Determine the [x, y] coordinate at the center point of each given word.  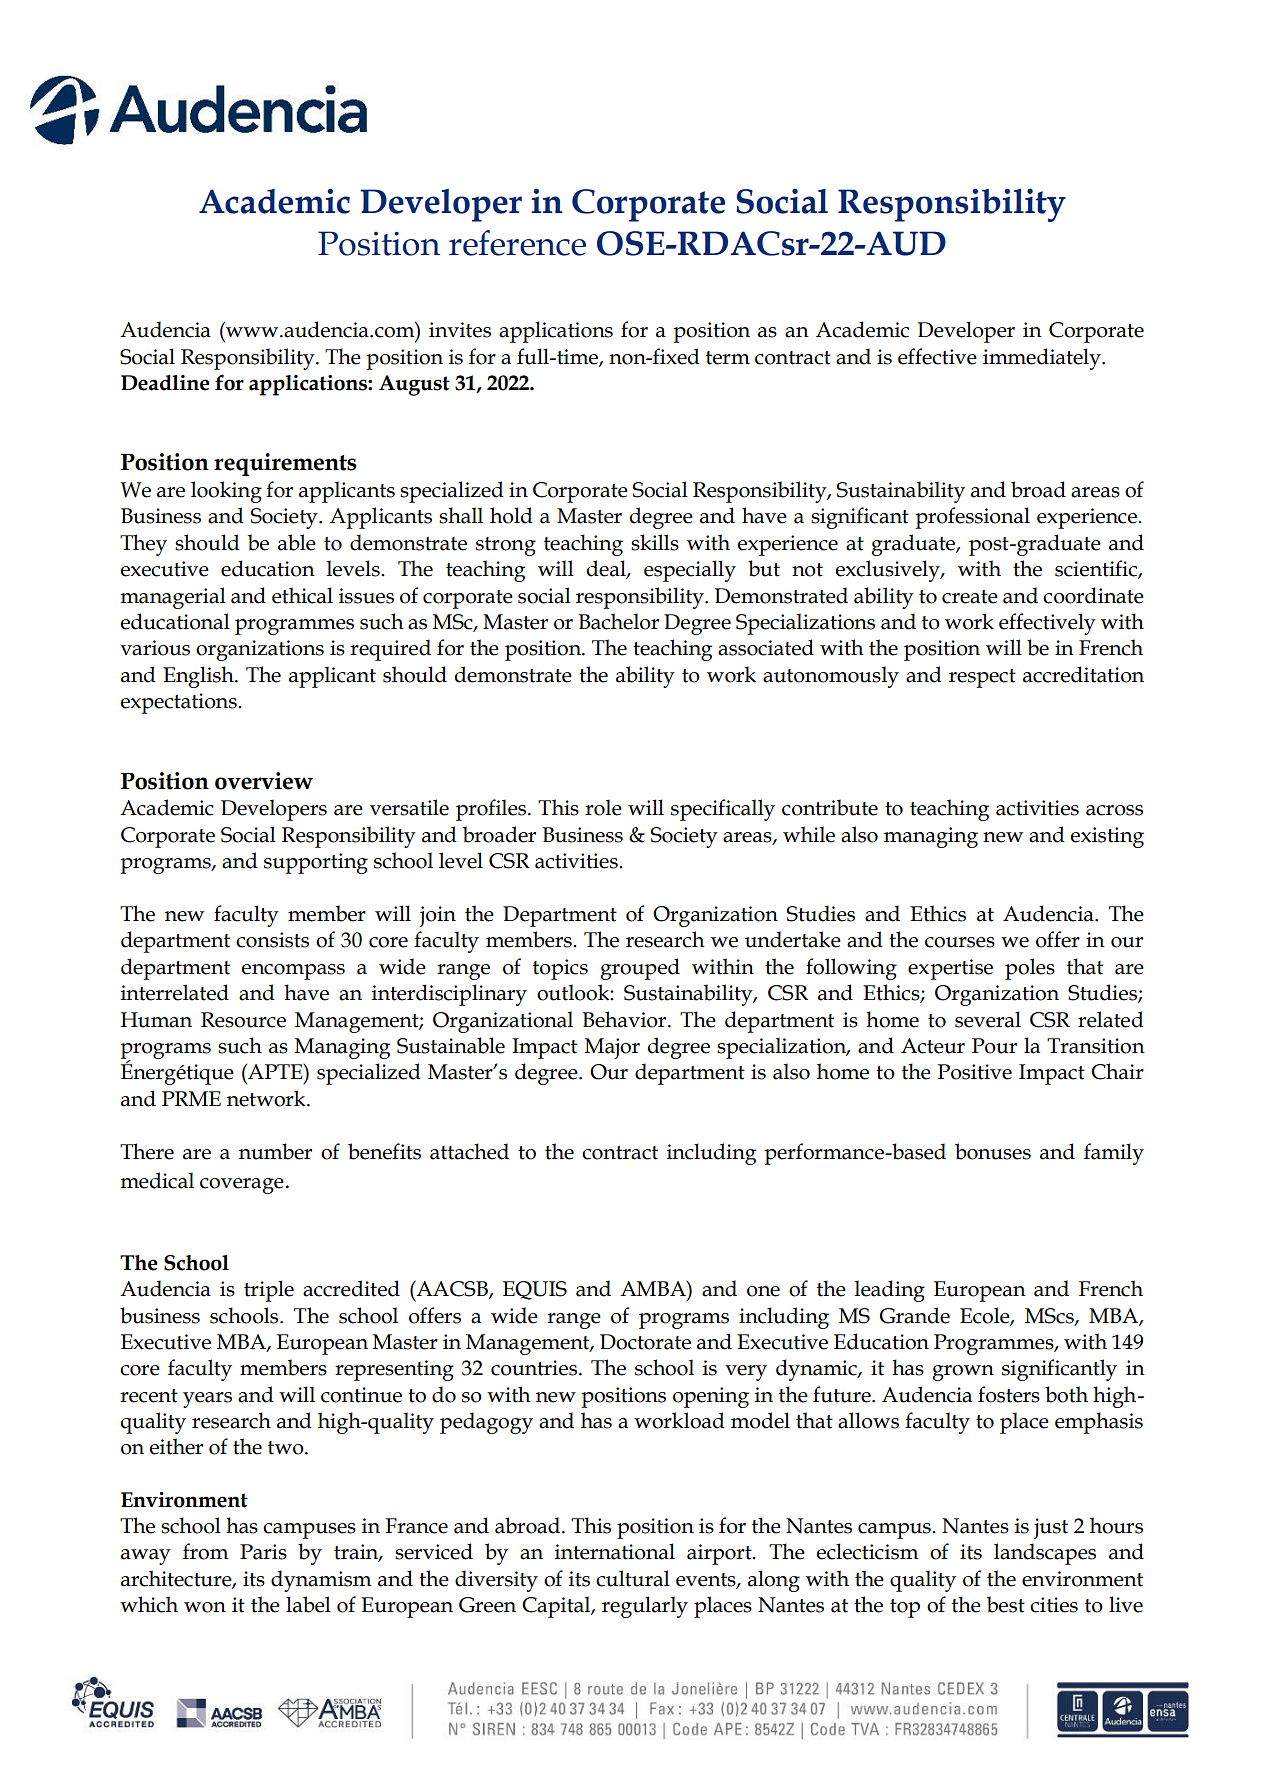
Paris [263, 1552]
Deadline [165, 383]
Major [612, 1048]
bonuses [993, 1151]
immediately [1043, 359]
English [199, 677]
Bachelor [618, 621]
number [275, 1151]
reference [517, 243]
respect [982, 678]
